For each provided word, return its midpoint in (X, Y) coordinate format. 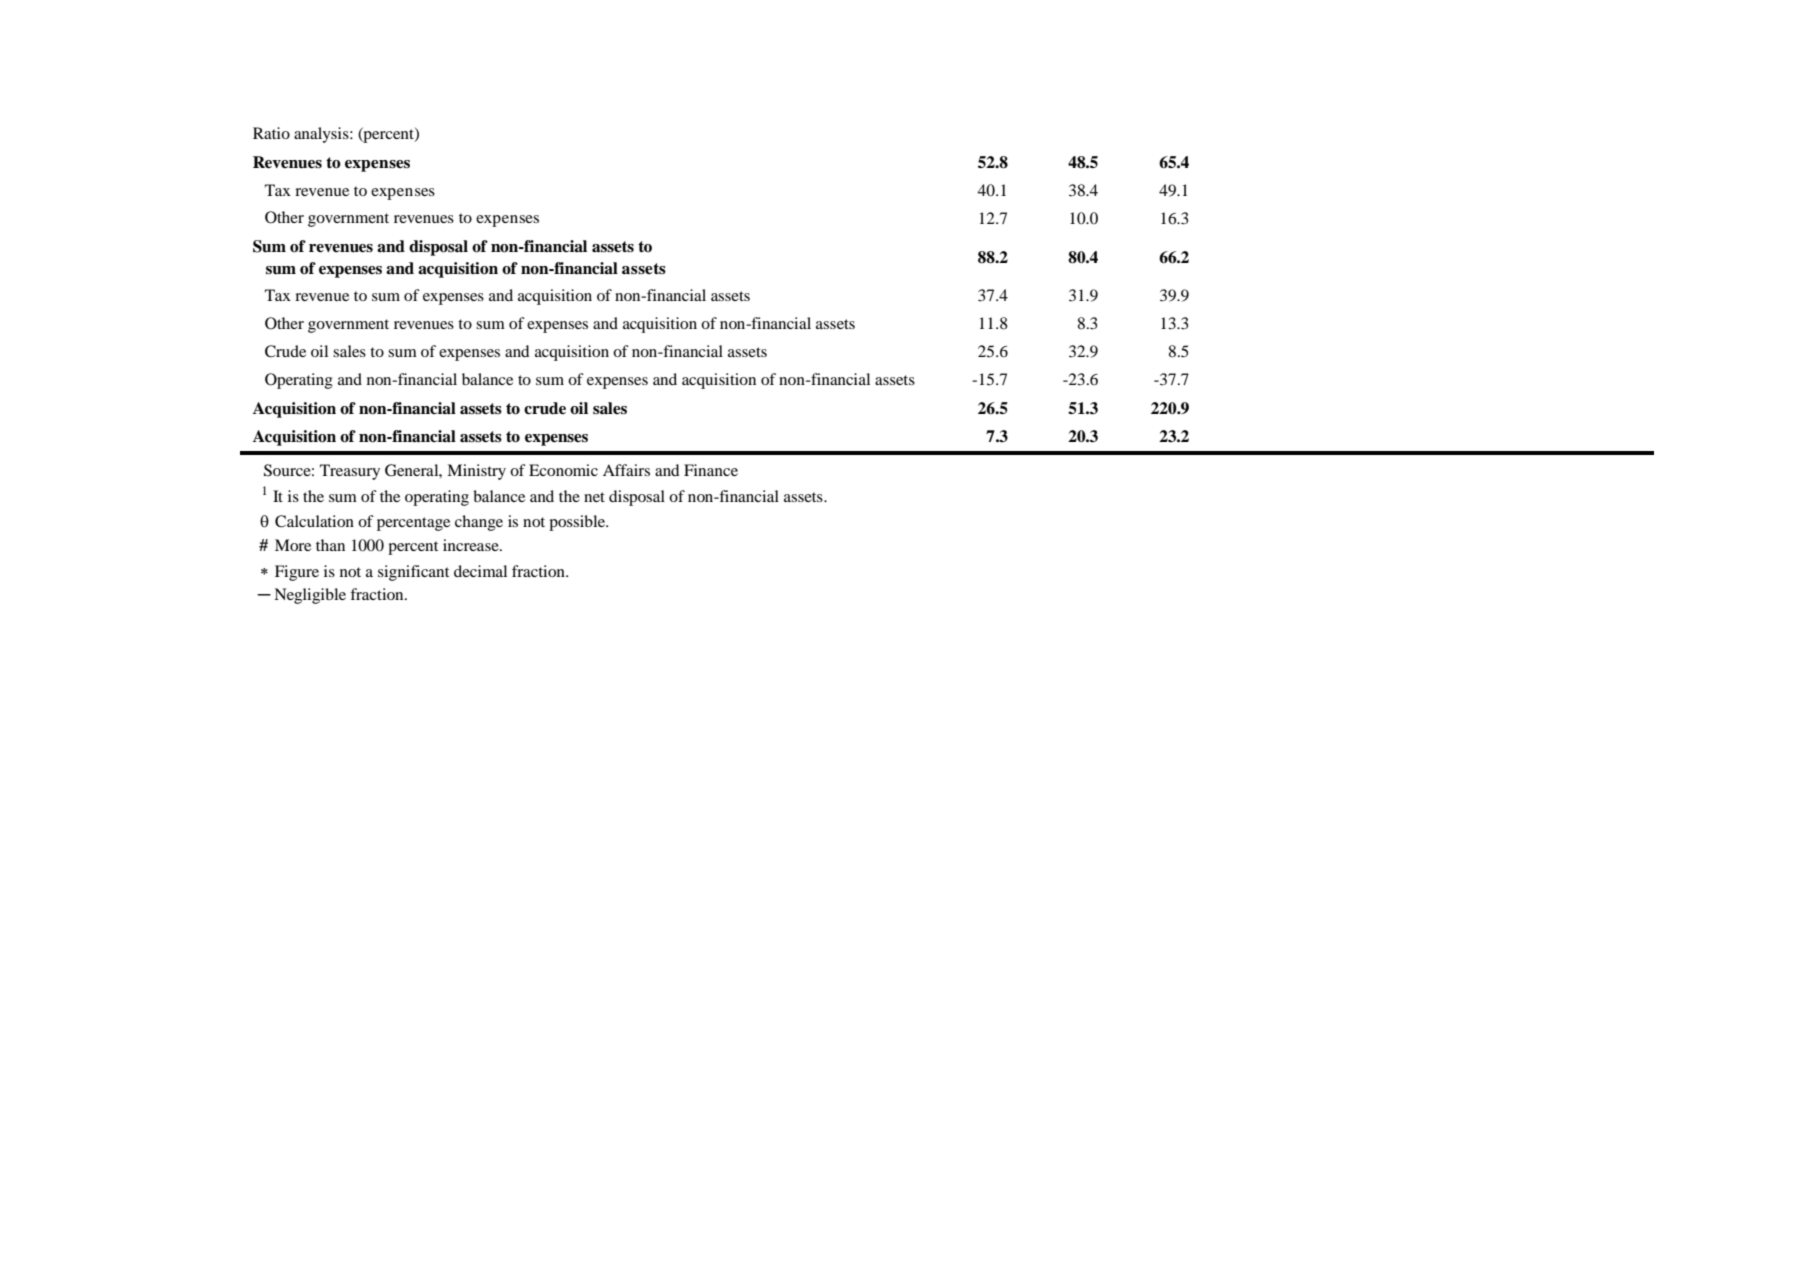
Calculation (314, 521)
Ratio (271, 133)
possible (578, 523)
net (594, 497)
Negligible (310, 596)
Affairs (626, 470)
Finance (711, 470)
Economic (563, 470)
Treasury (350, 472)
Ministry (476, 472)
